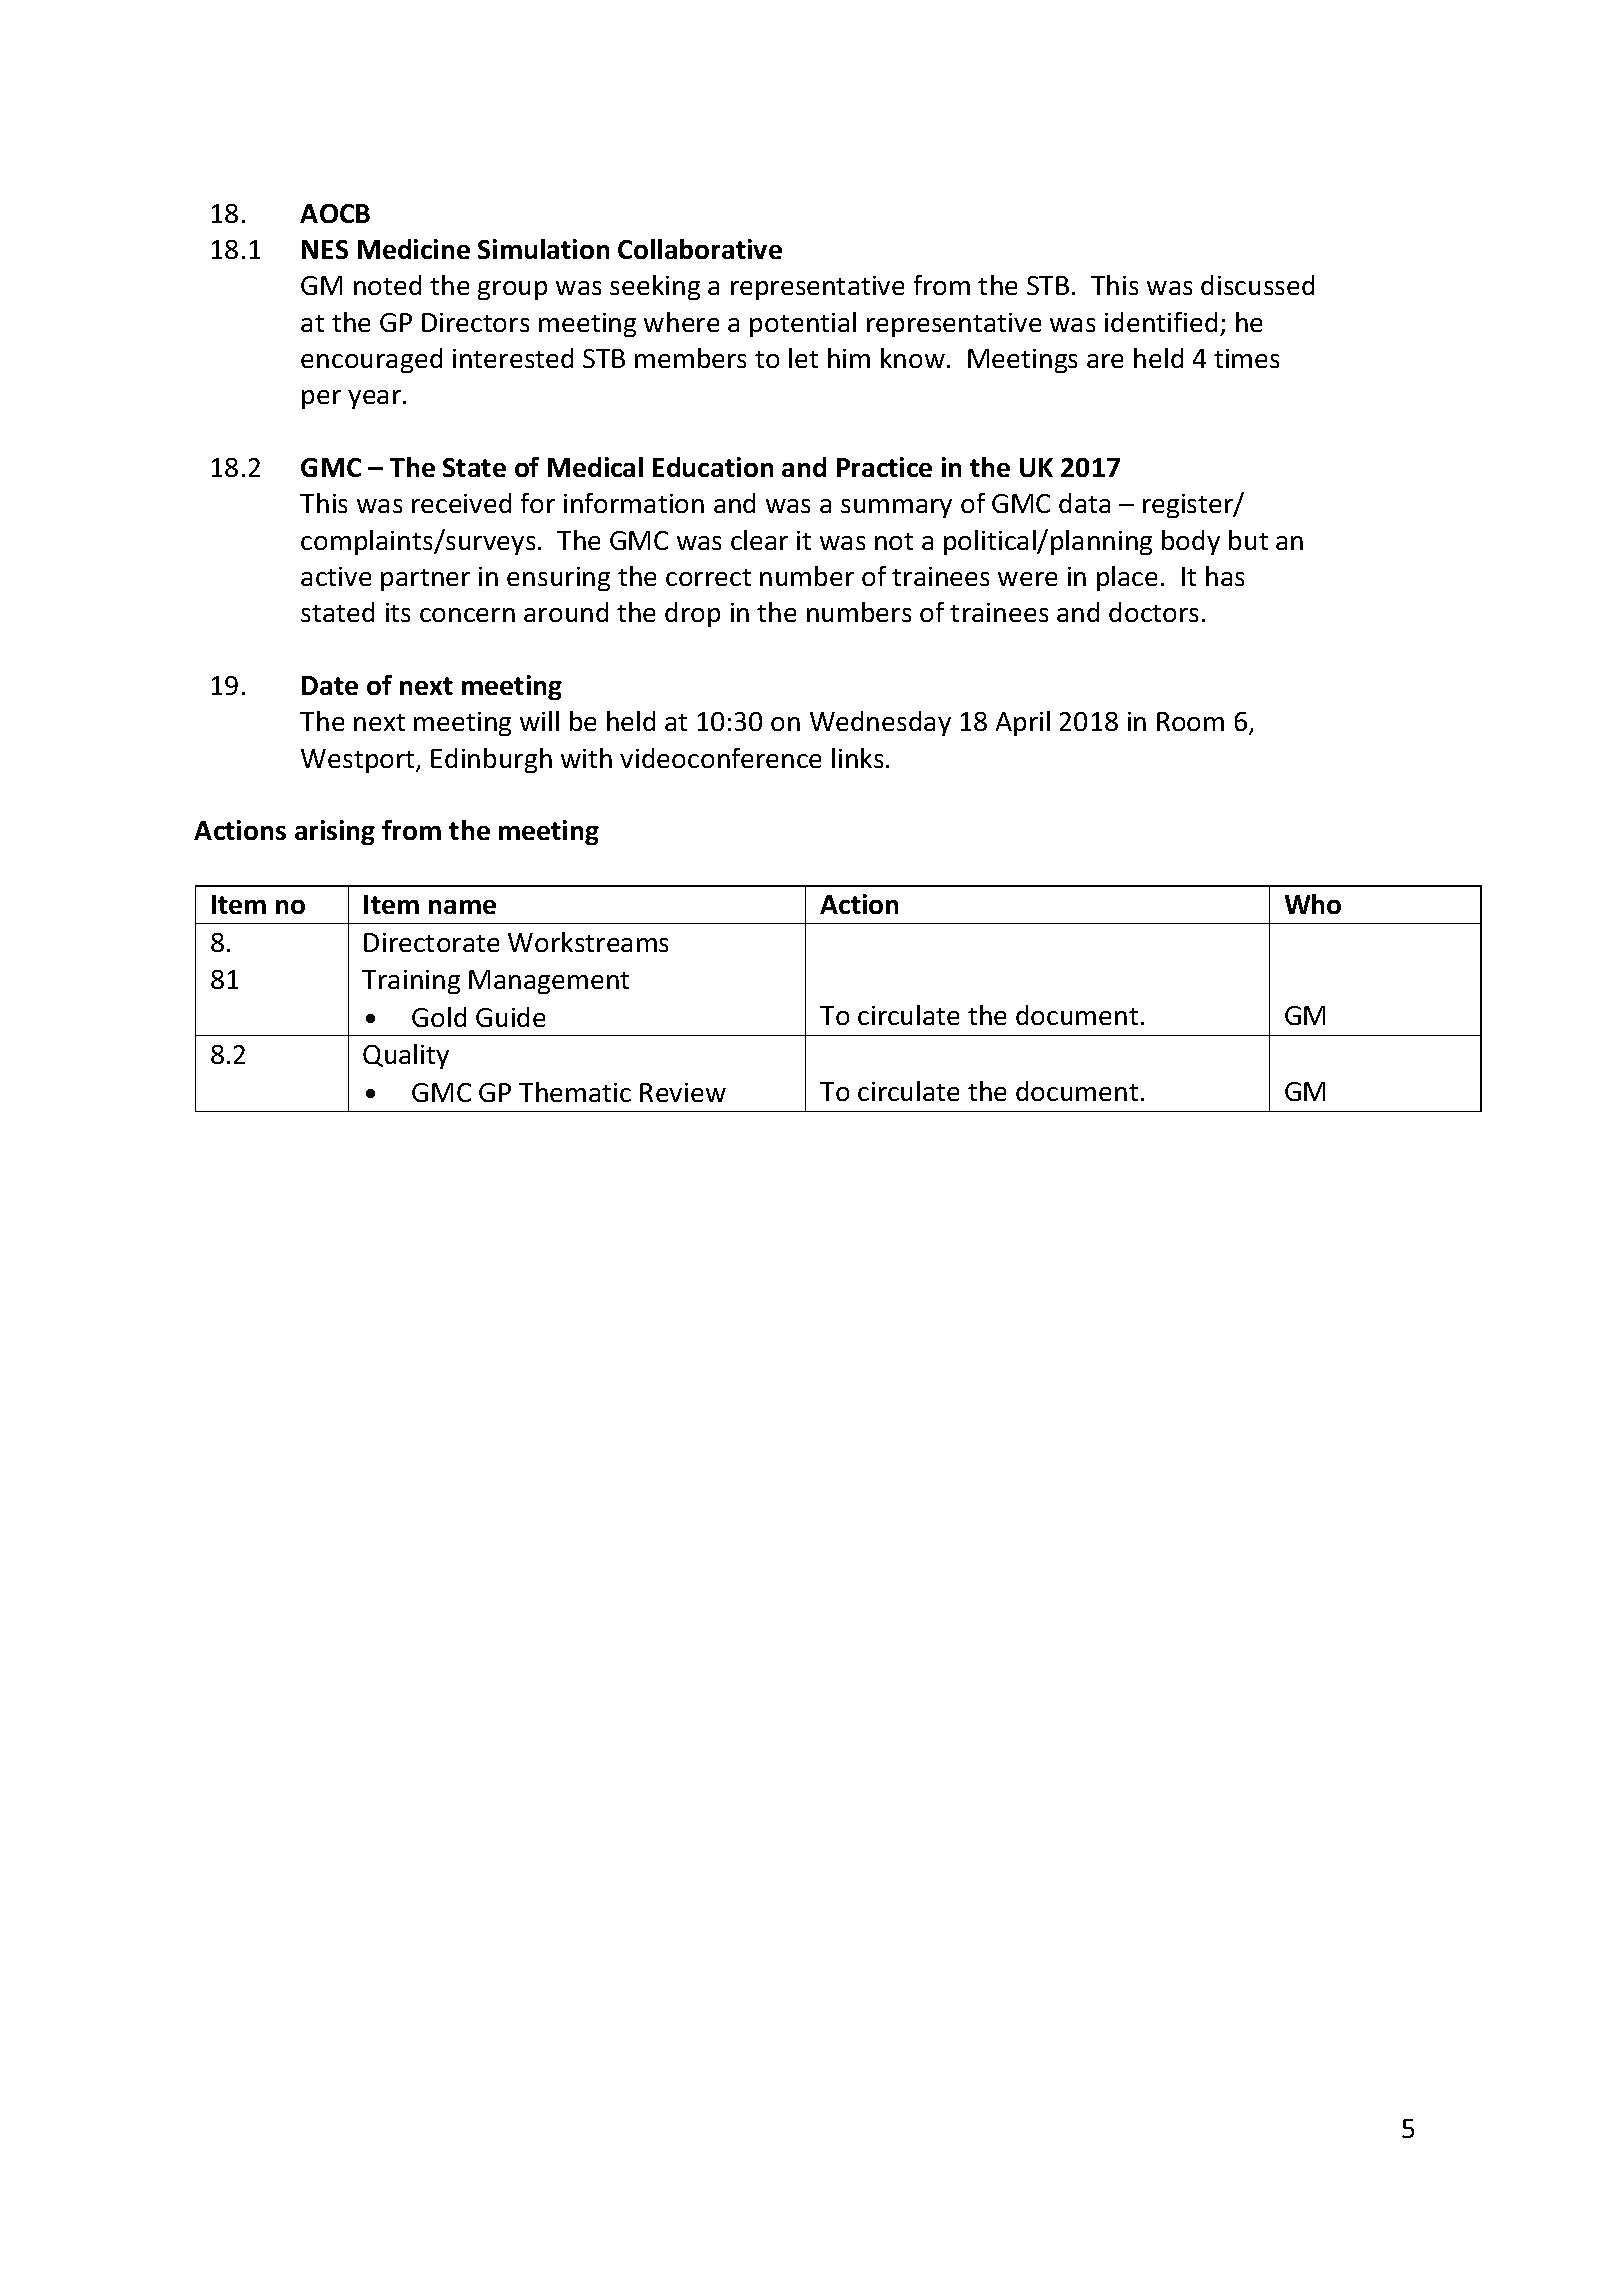 The image size is (1611, 2279). I want to click on Wednesday, so click(880, 723).
